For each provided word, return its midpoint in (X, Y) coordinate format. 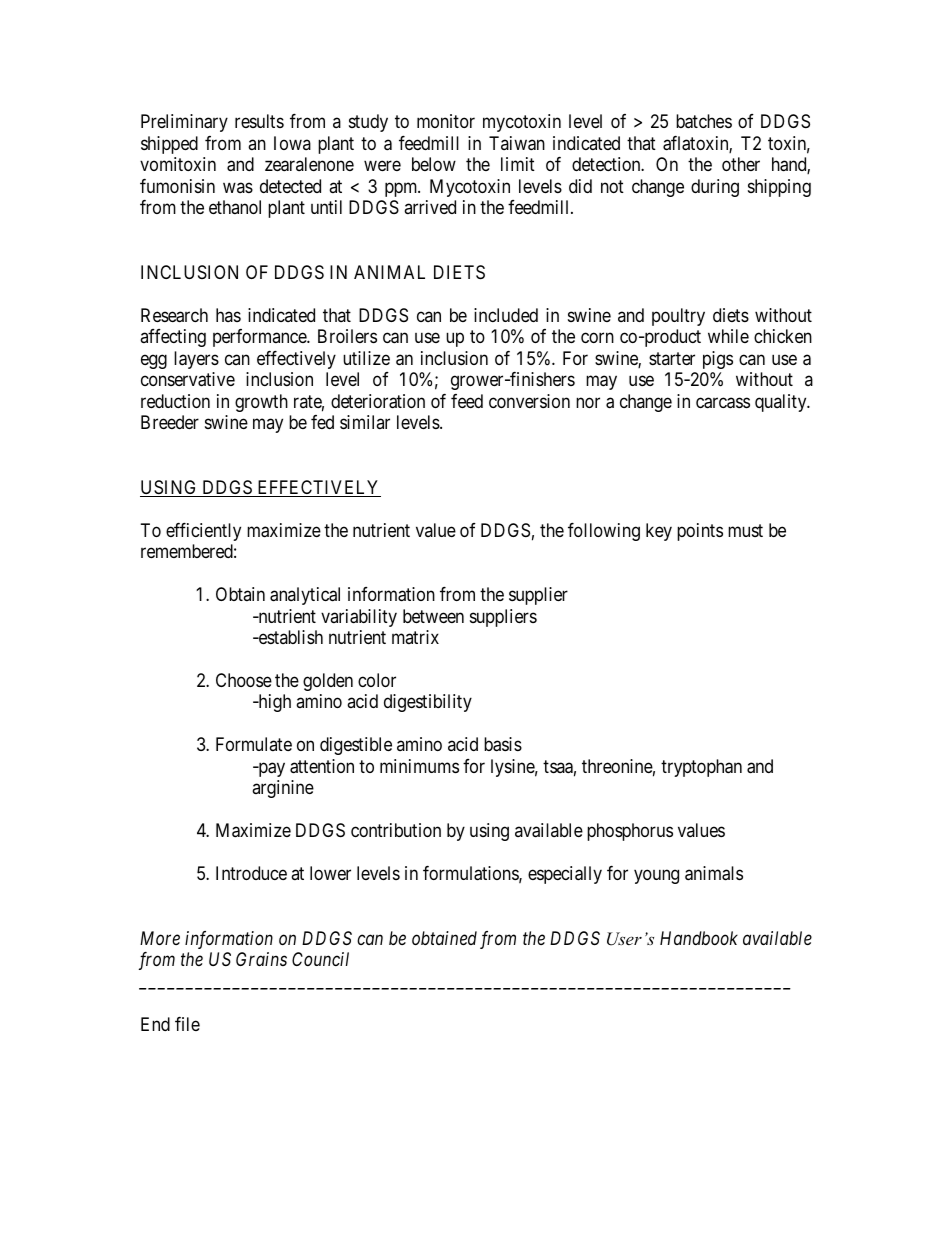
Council (320, 959)
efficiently (203, 532)
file (187, 1024)
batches (704, 121)
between (433, 616)
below (434, 164)
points (700, 532)
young (656, 877)
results (259, 121)
